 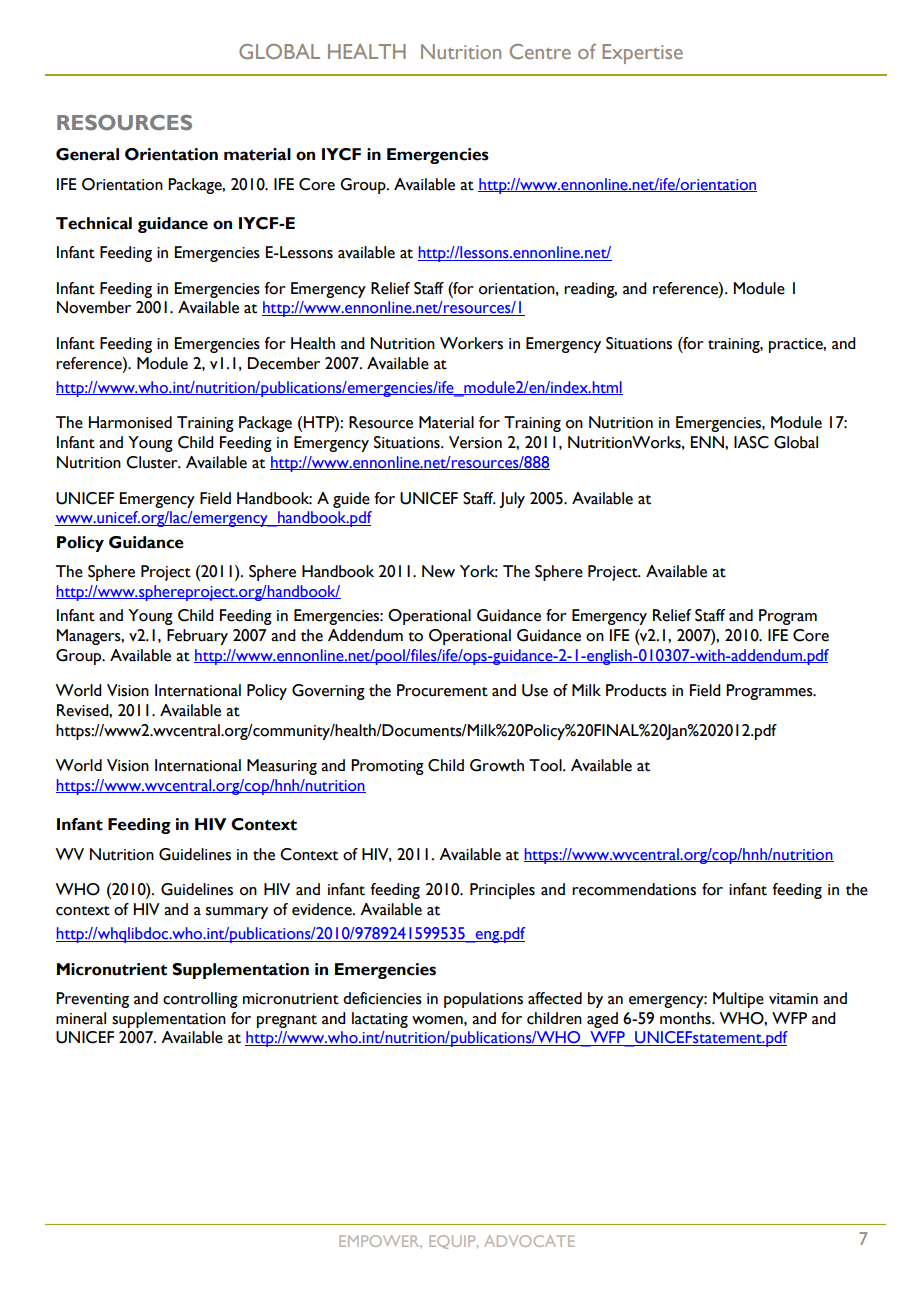 What do you see at coordinates (540, 51) in the screenshot?
I see `Centre` at bounding box center [540, 51].
